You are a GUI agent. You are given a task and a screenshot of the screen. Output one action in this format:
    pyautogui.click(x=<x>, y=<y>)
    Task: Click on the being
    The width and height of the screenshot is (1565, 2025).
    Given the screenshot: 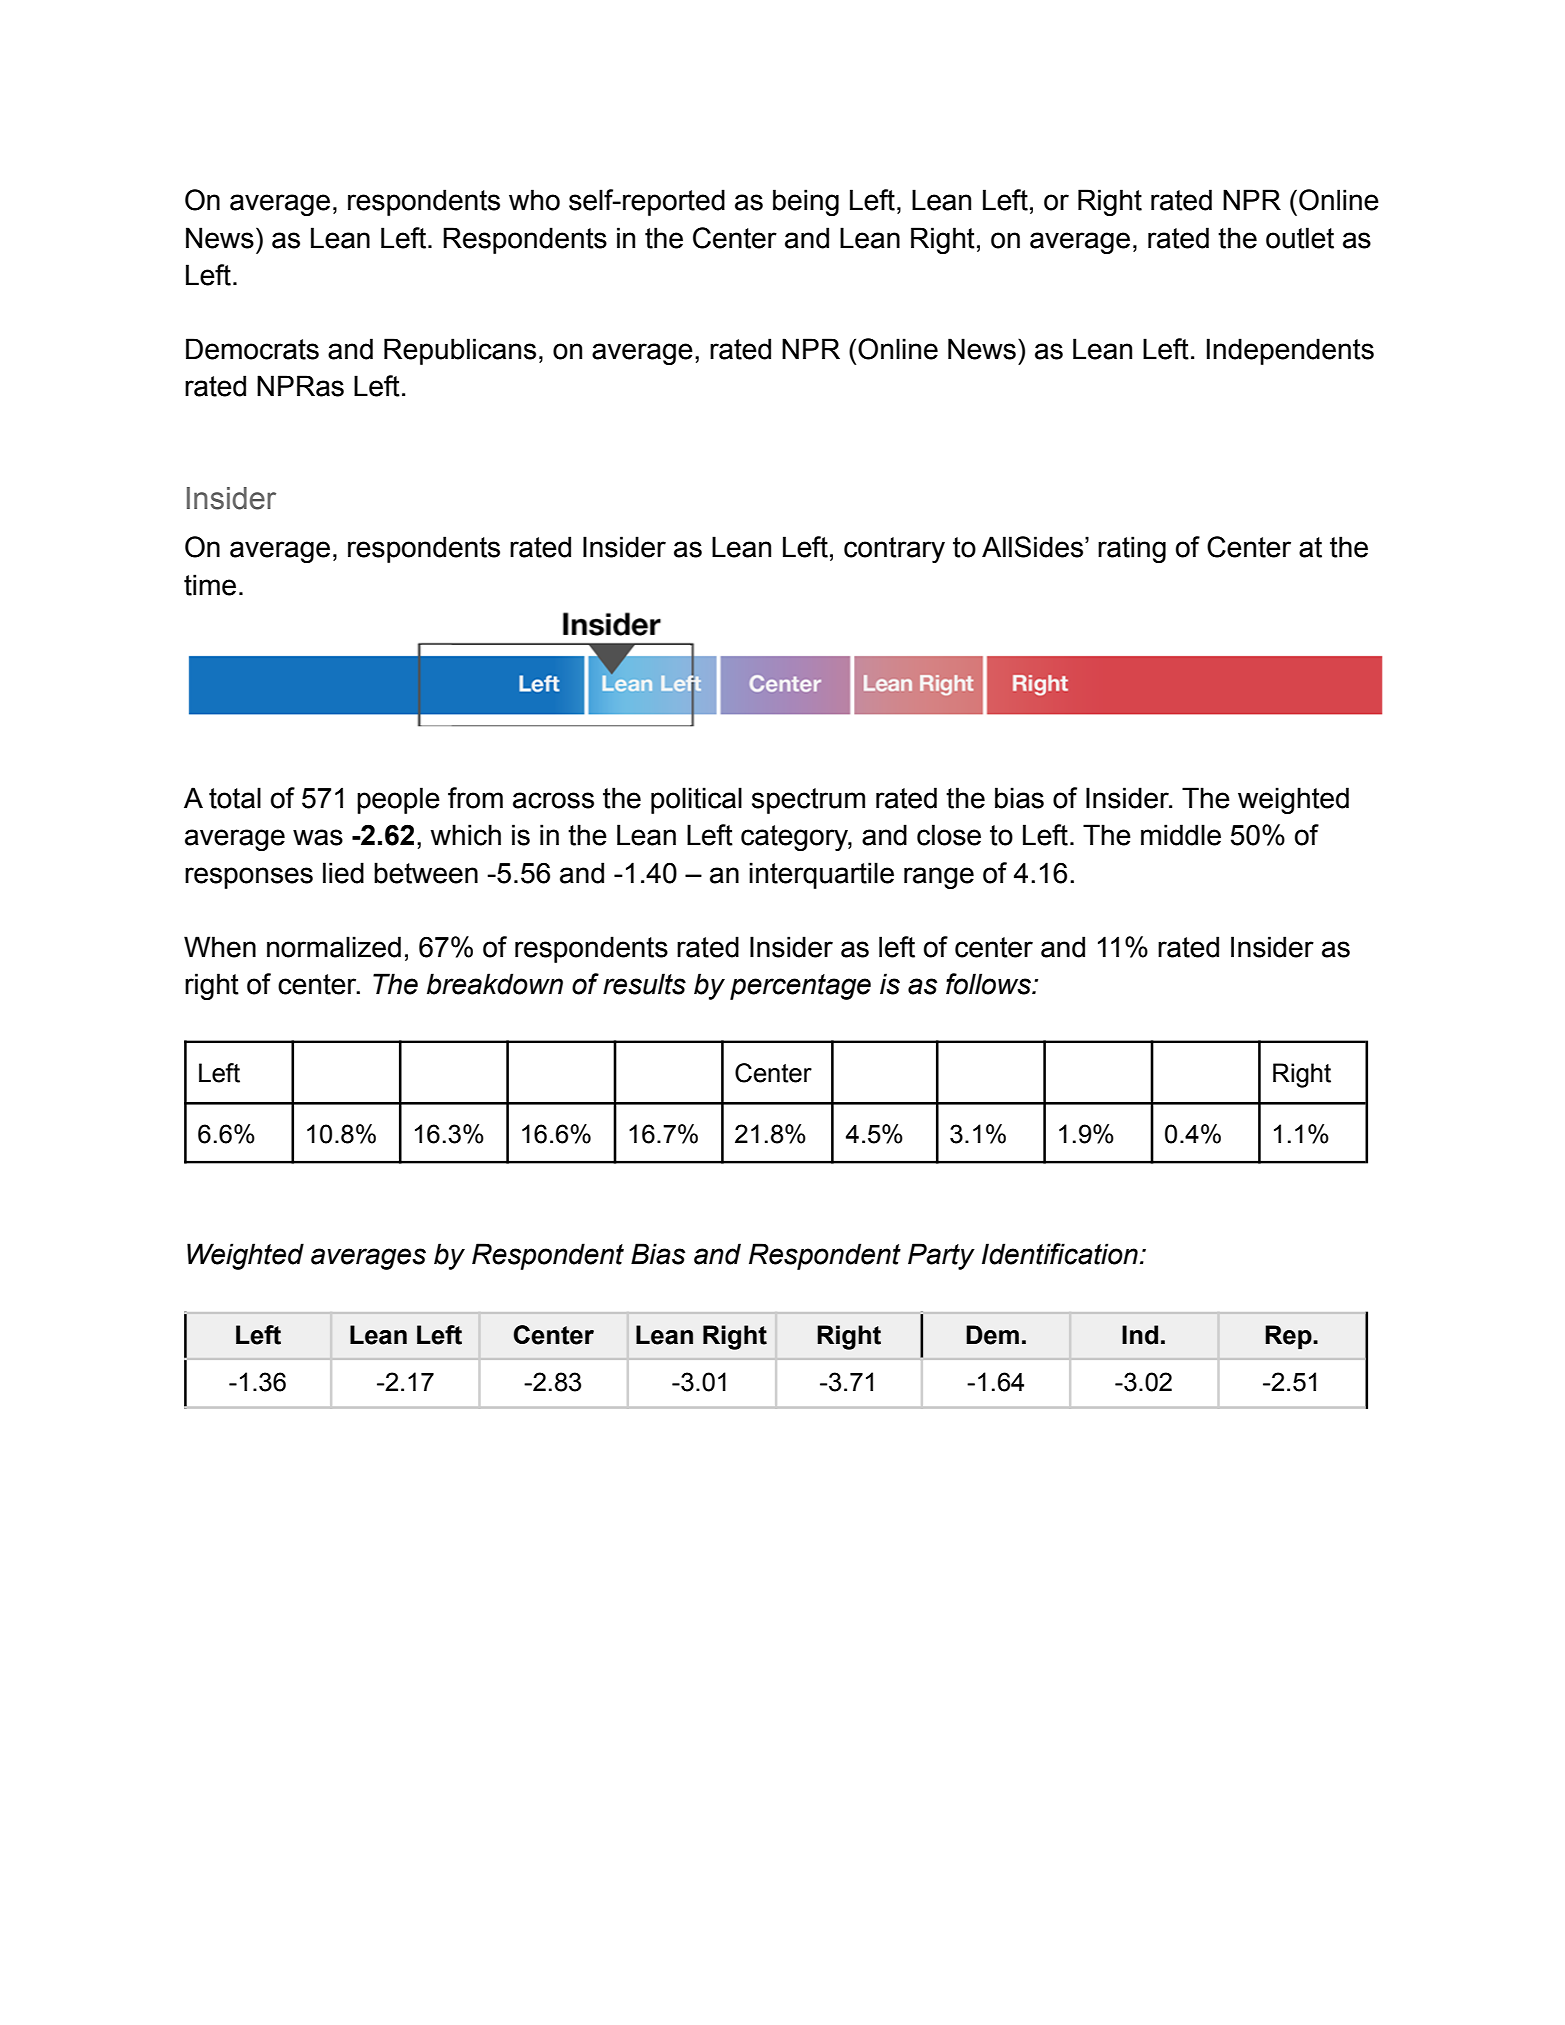 What is the action you would take?
    pyautogui.click(x=806, y=202)
